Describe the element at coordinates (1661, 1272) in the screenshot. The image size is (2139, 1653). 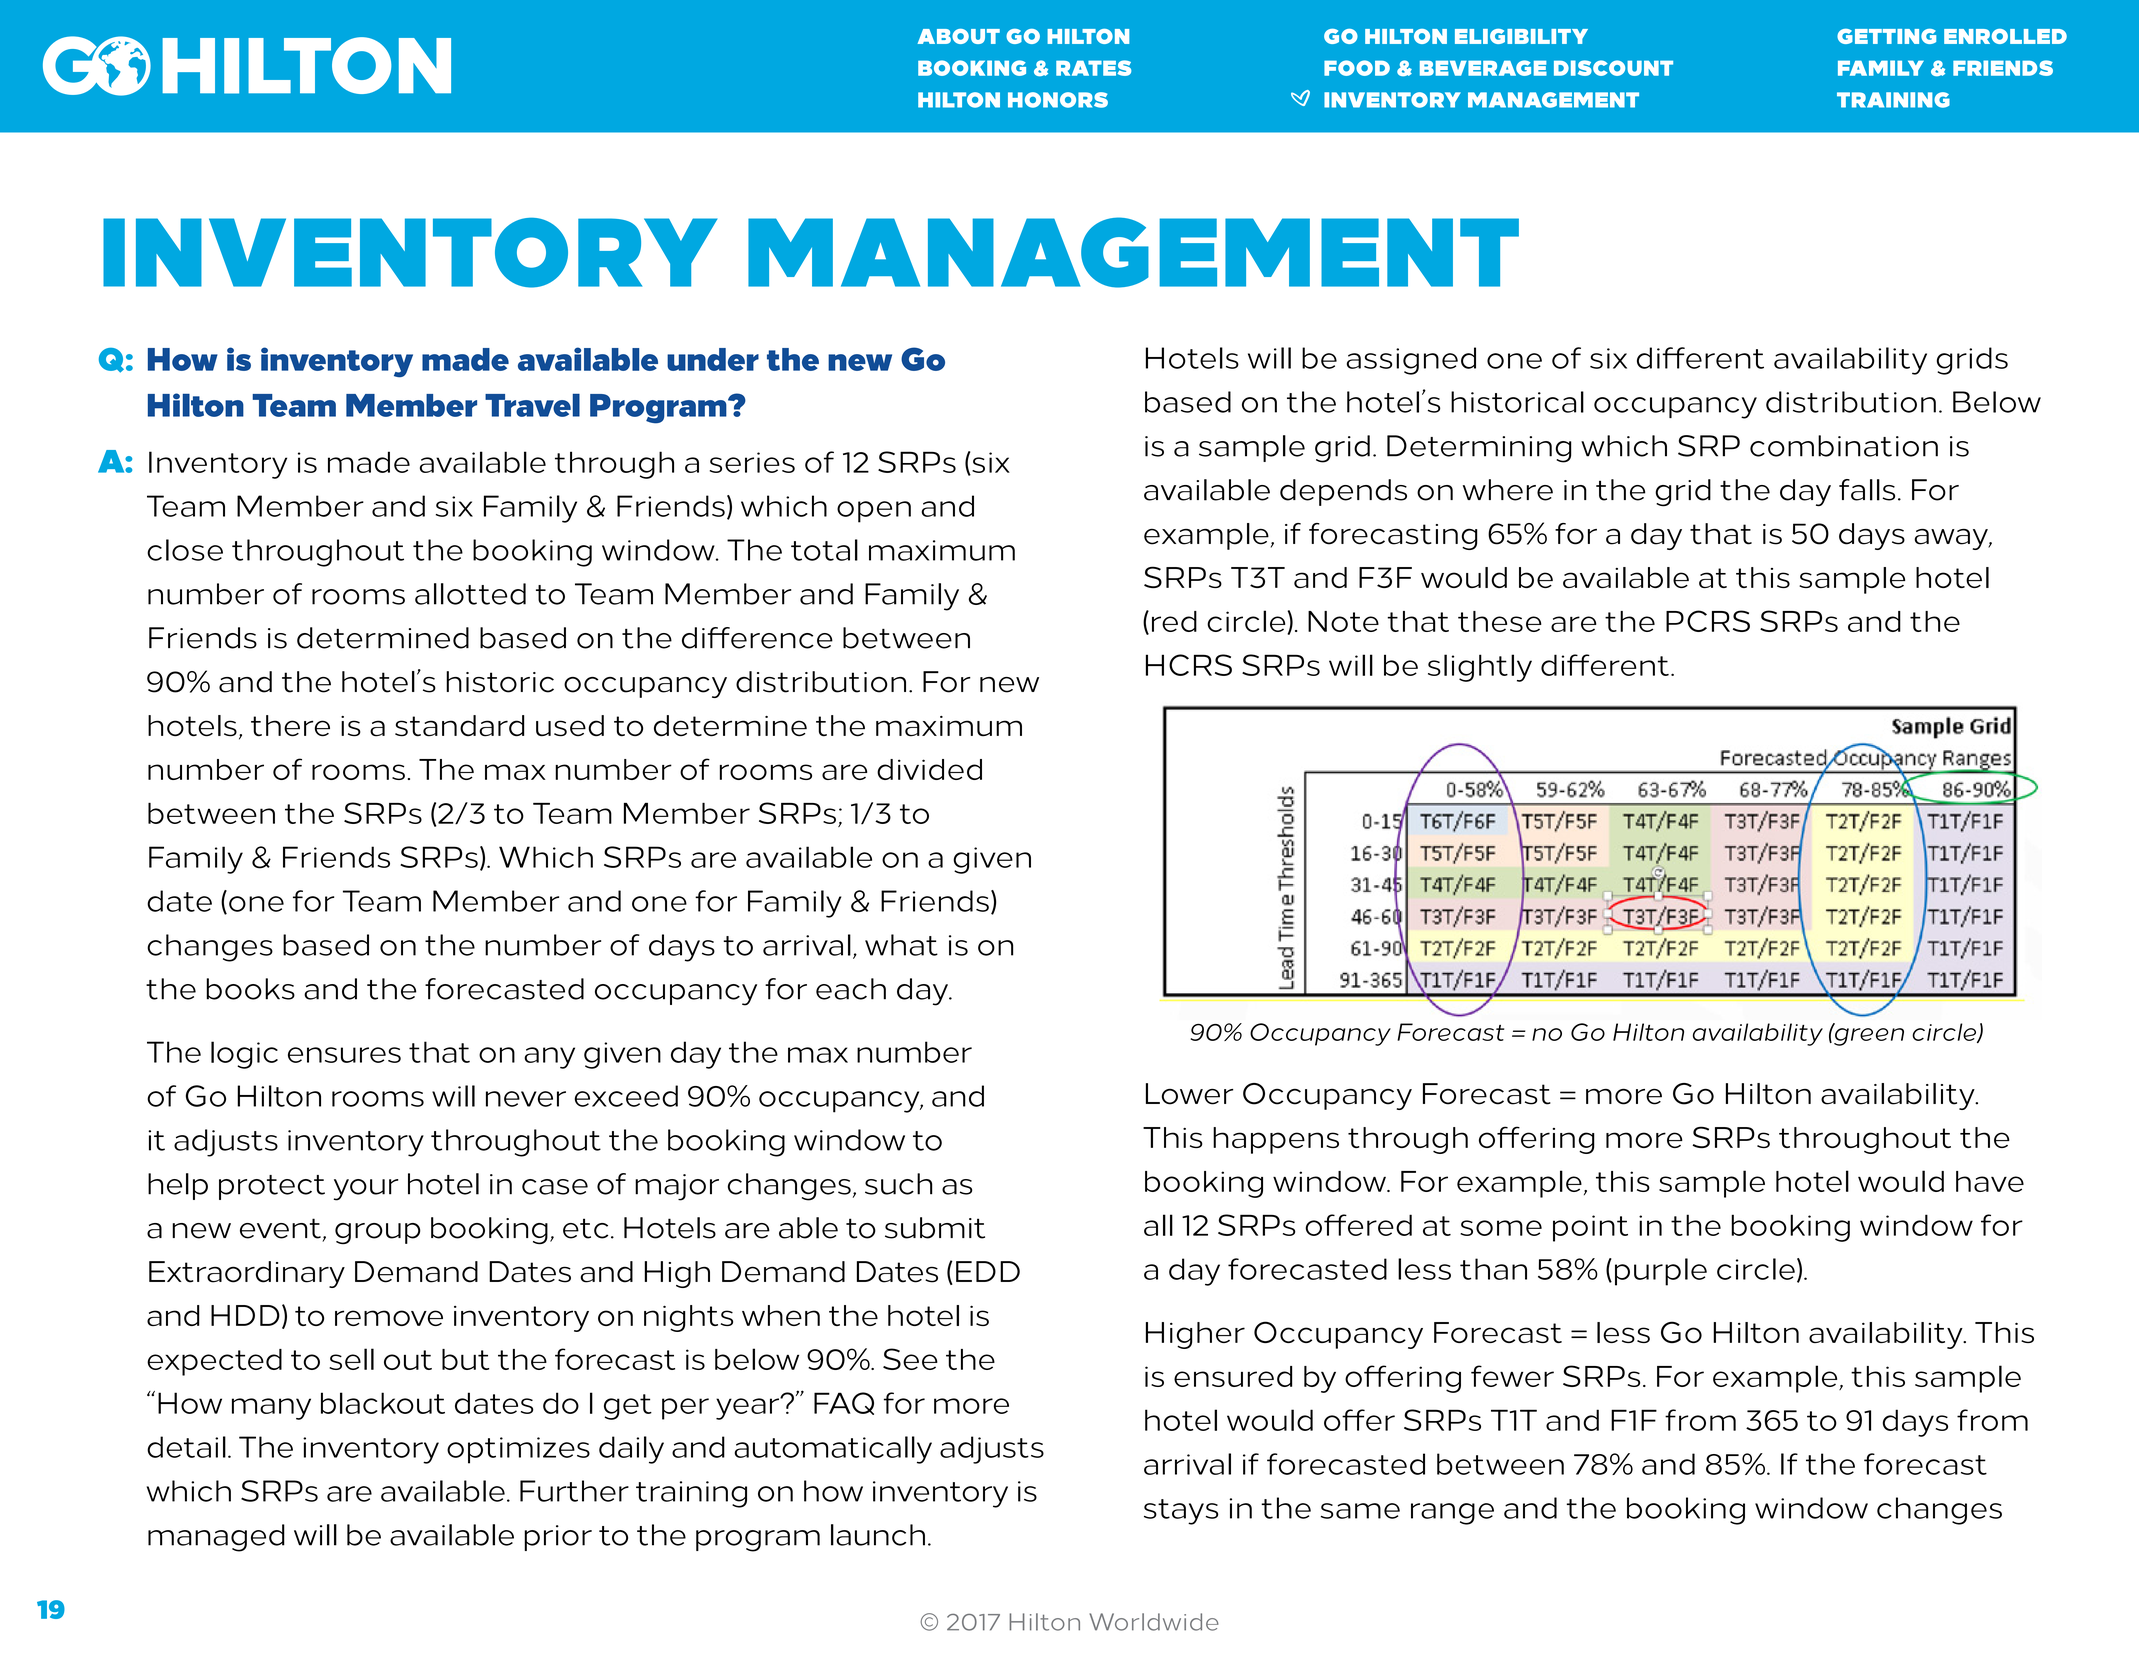
I see `purple` at that location.
